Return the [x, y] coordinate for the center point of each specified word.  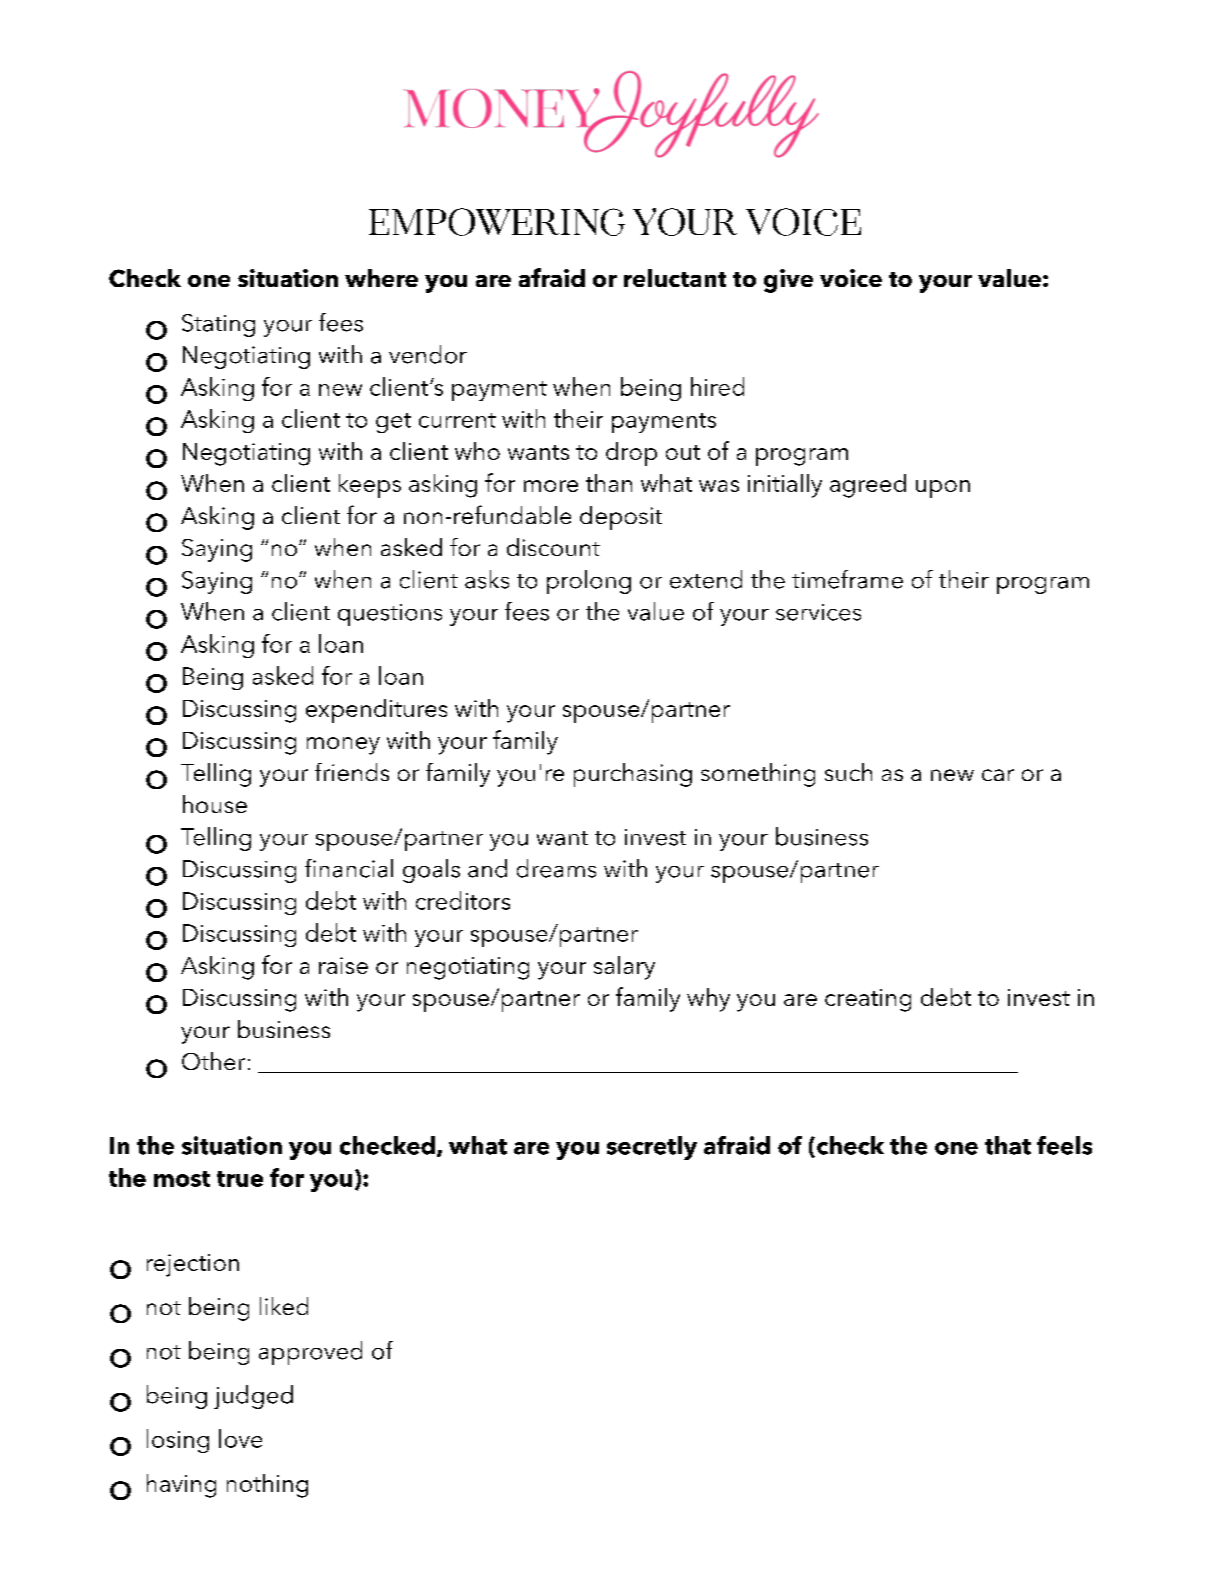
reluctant [675, 278]
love [240, 1438]
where [381, 278]
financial [349, 868]
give [788, 281]
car [998, 775]
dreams [556, 868]
